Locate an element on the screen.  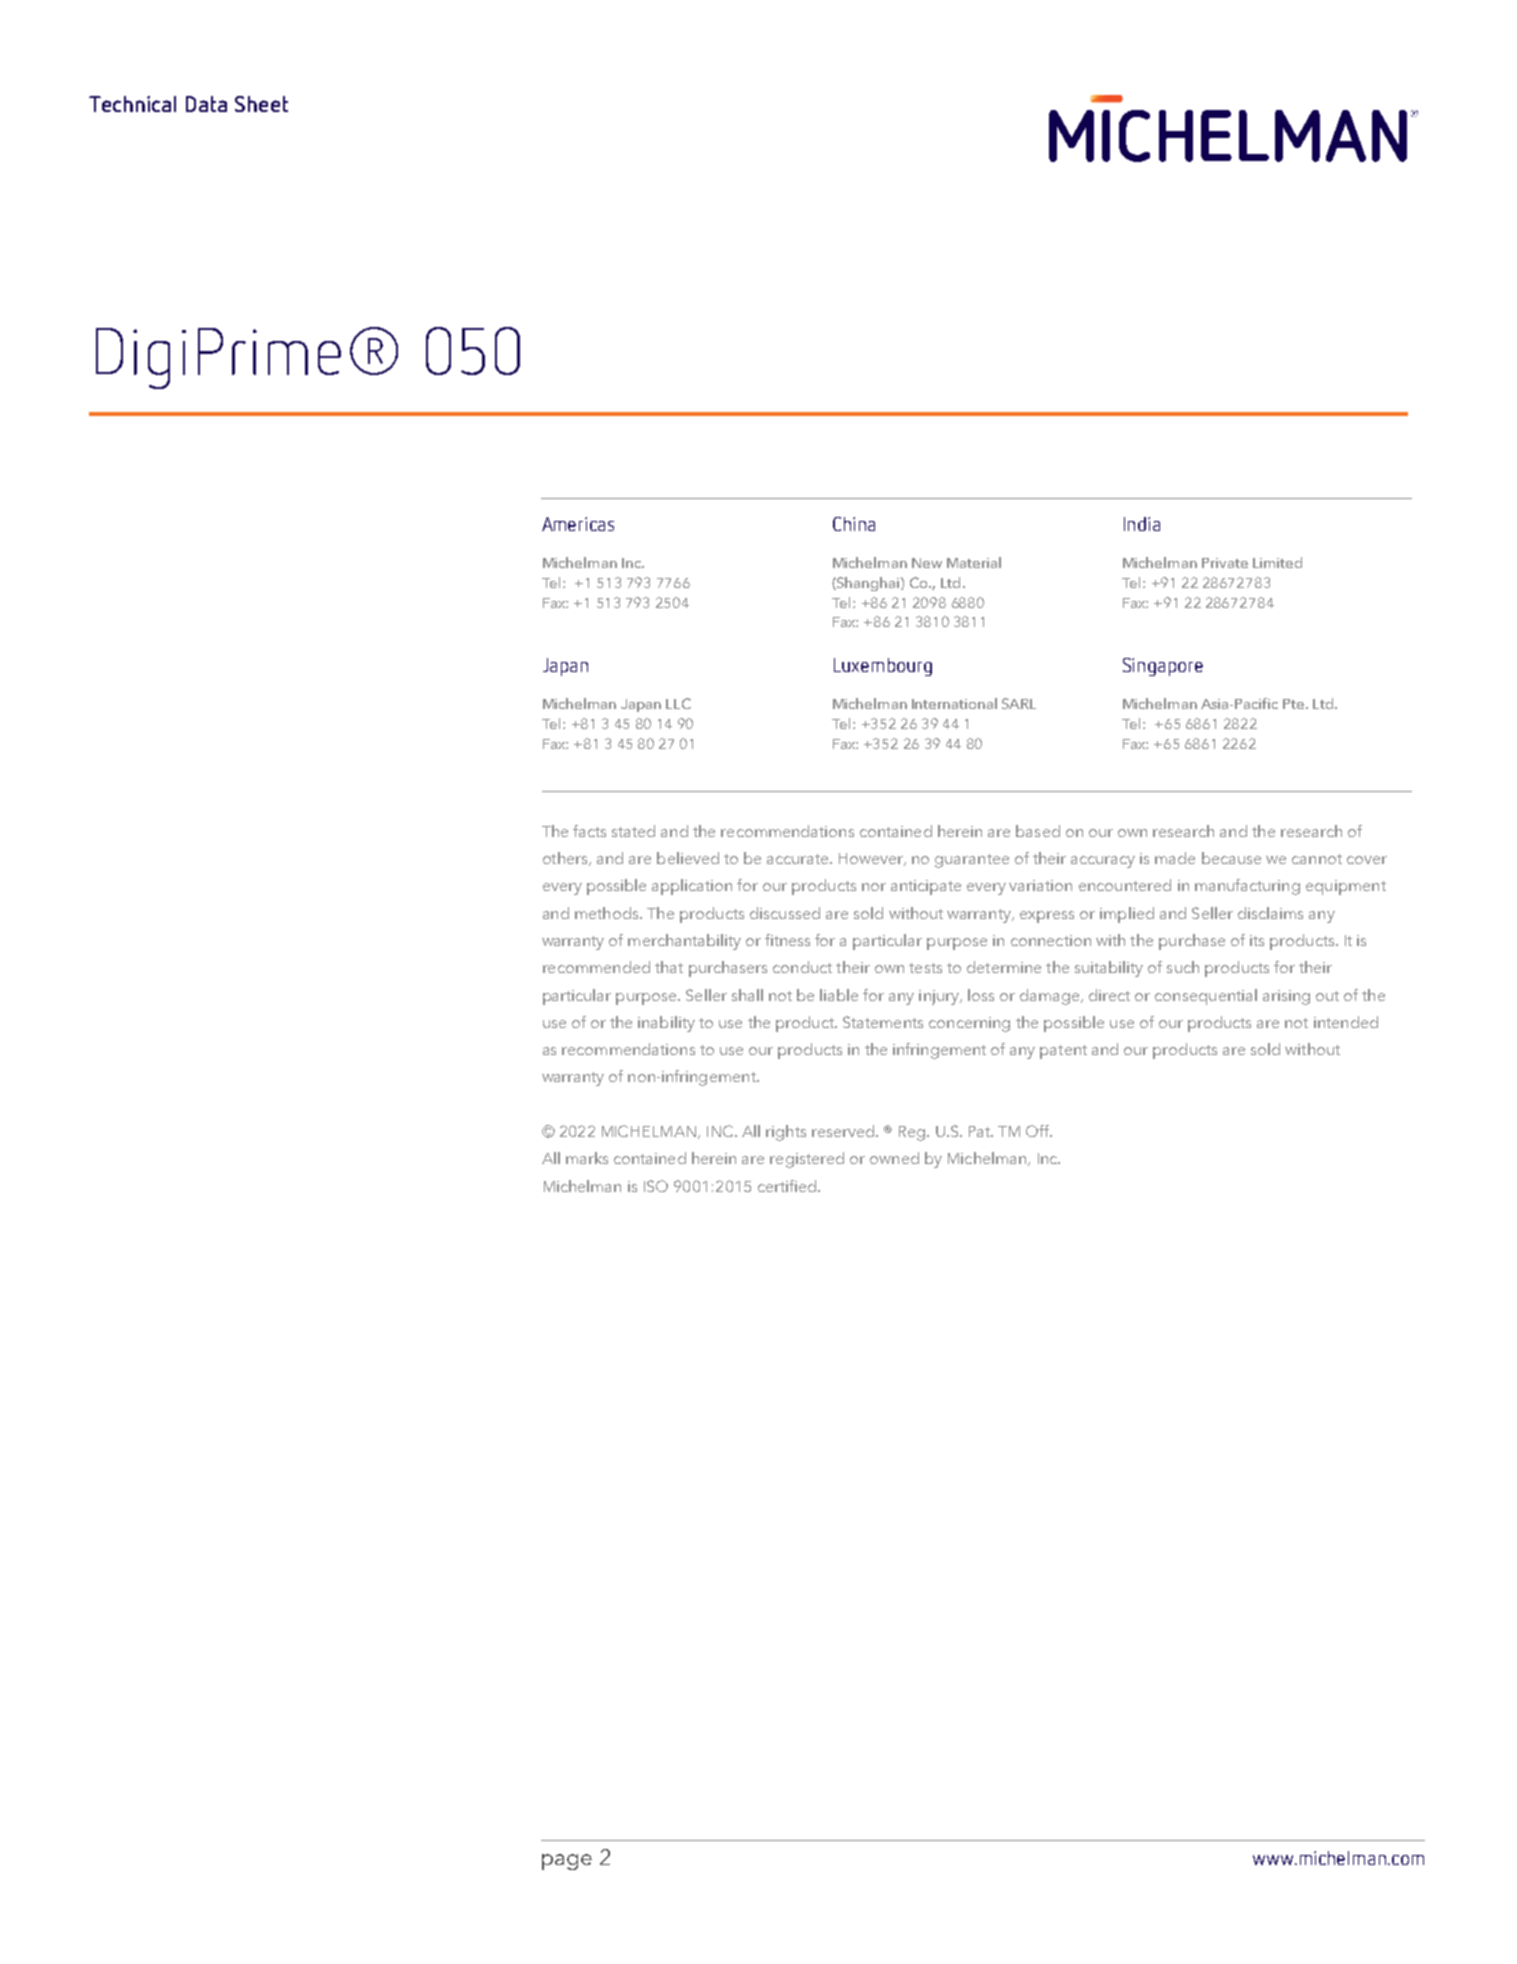
owned is located at coordinates (894, 1158).
